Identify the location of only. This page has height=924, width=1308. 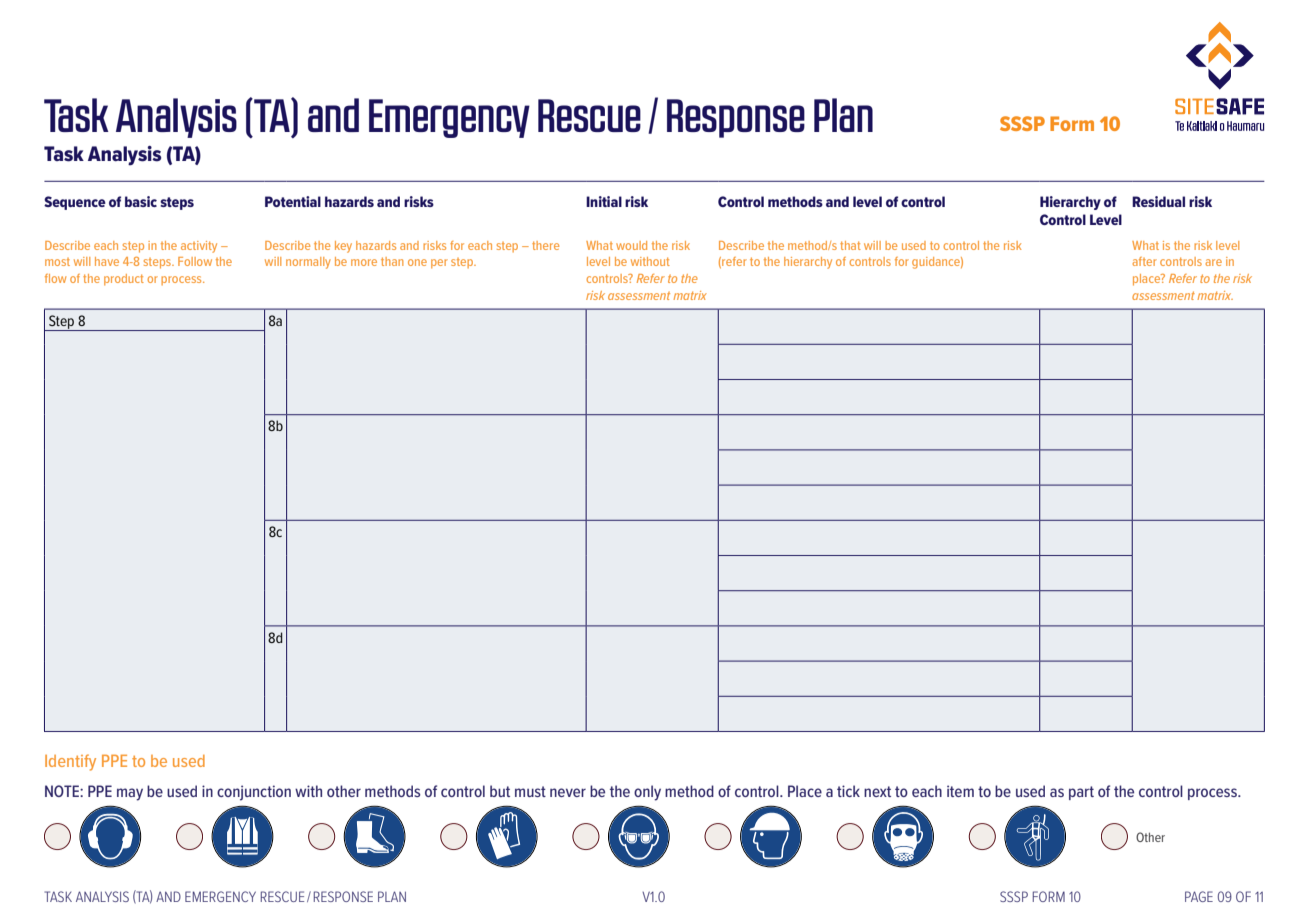
(647, 793).
